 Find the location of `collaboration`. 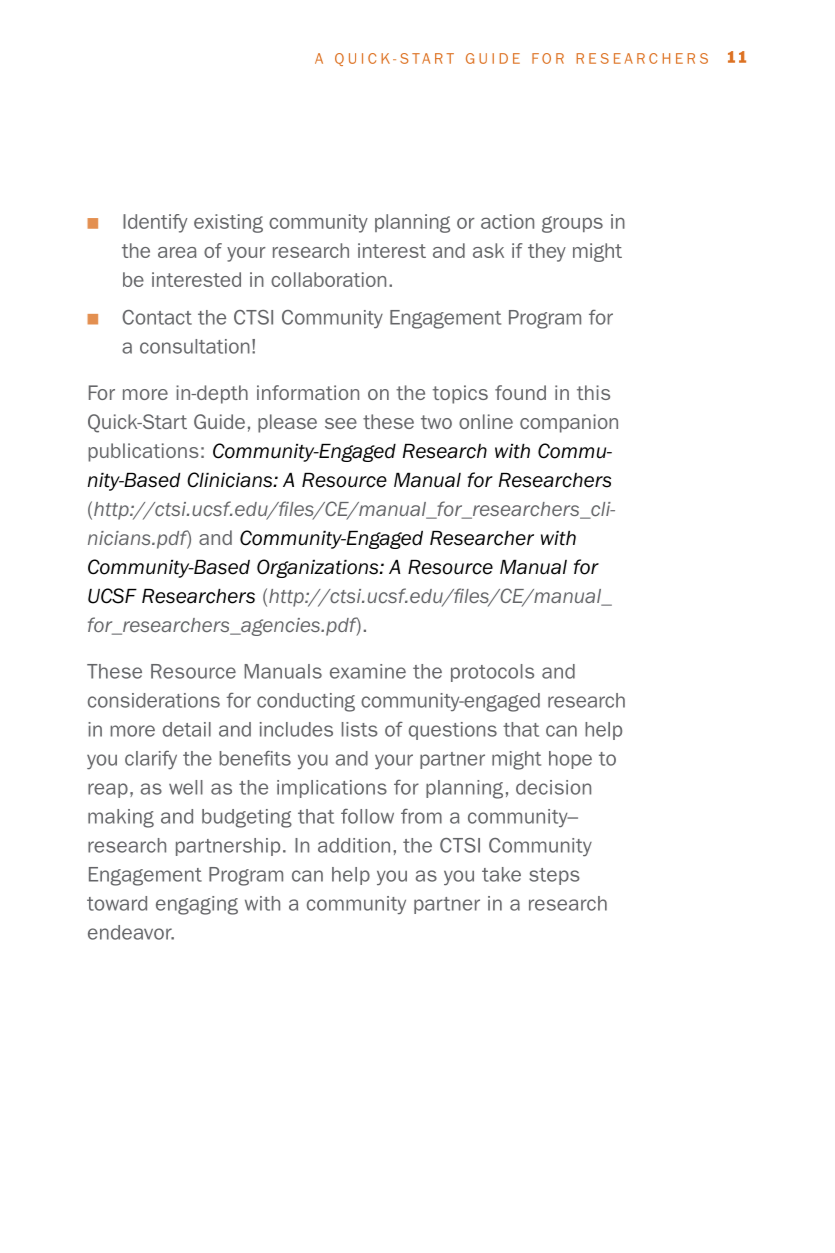

collaboration is located at coordinates (328, 279).
